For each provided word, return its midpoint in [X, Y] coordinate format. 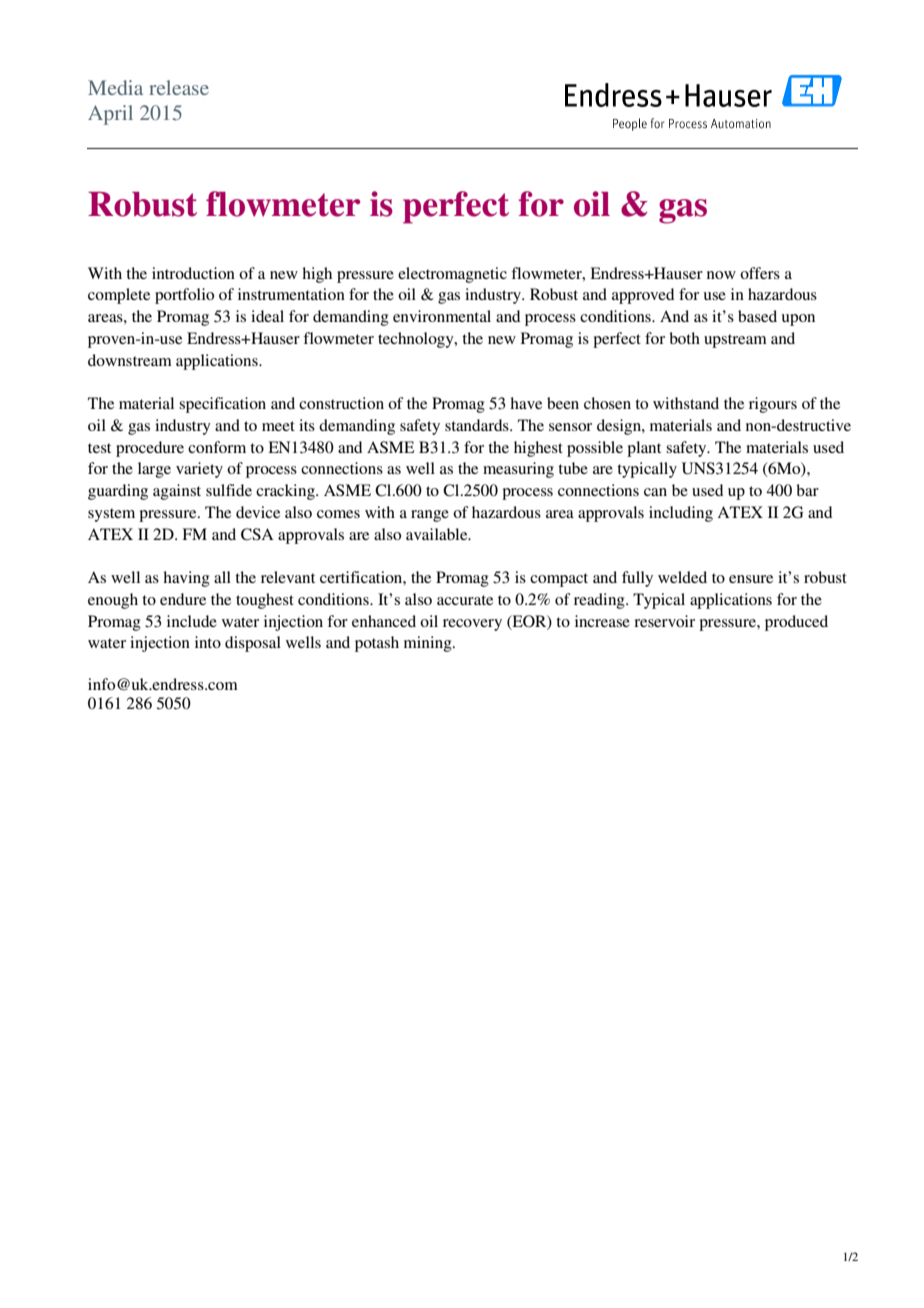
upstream [735, 341]
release [179, 87]
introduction [193, 273]
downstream [130, 360]
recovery [472, 625]
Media [115, 87]
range [430, 516]
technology [417, 340]
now [721, 275]
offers [760, 273]
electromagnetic [452, 275]
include [192, 621]
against [177, 492]
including [681, 514]
